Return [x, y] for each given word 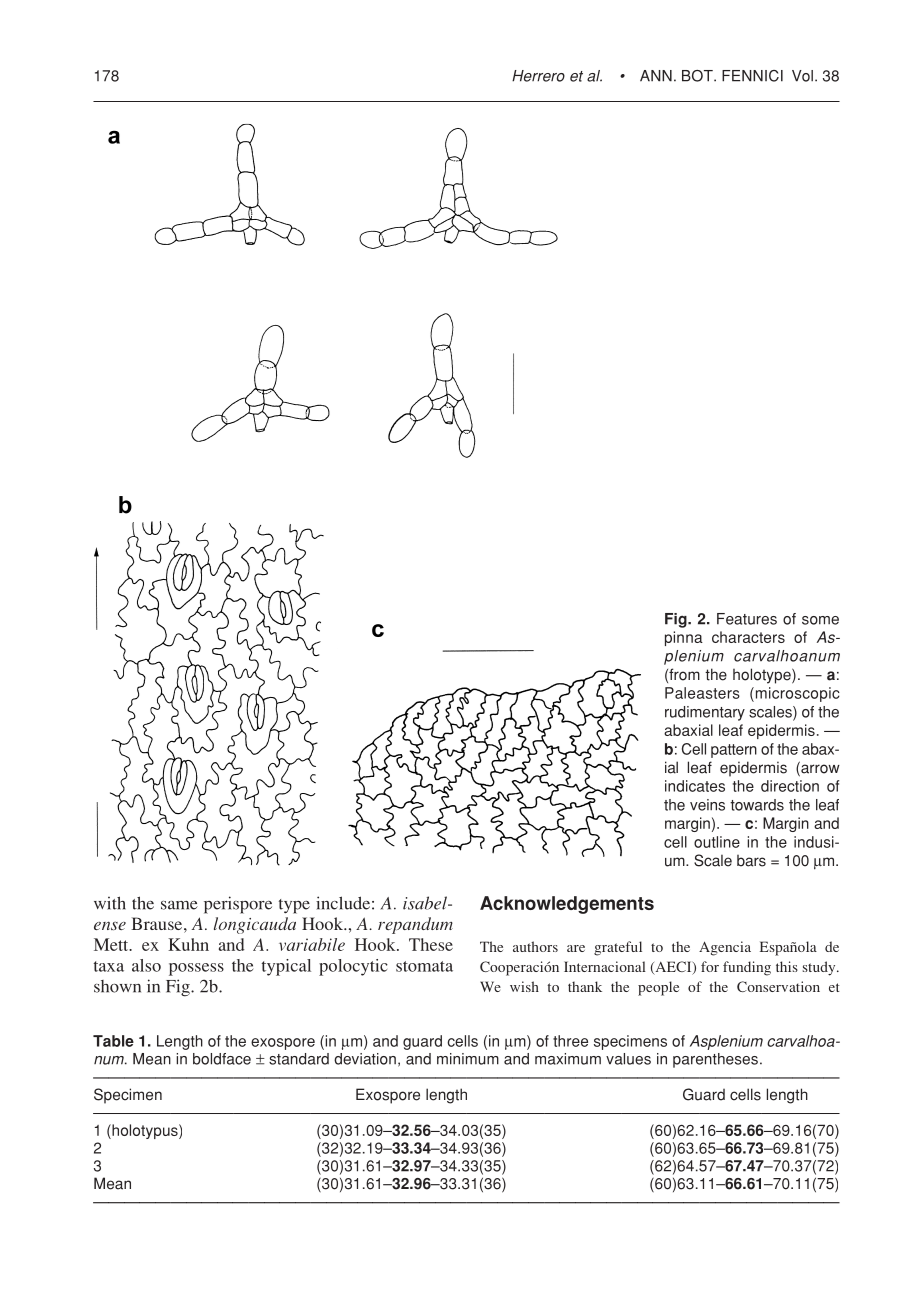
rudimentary [705, 713]
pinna [684, 638]
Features [747, 619]
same [179, 905]
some [820, 620]
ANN [656, 76]
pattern [734, 751]
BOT [698, 76]
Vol [802, 76]
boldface [222, 1059]
